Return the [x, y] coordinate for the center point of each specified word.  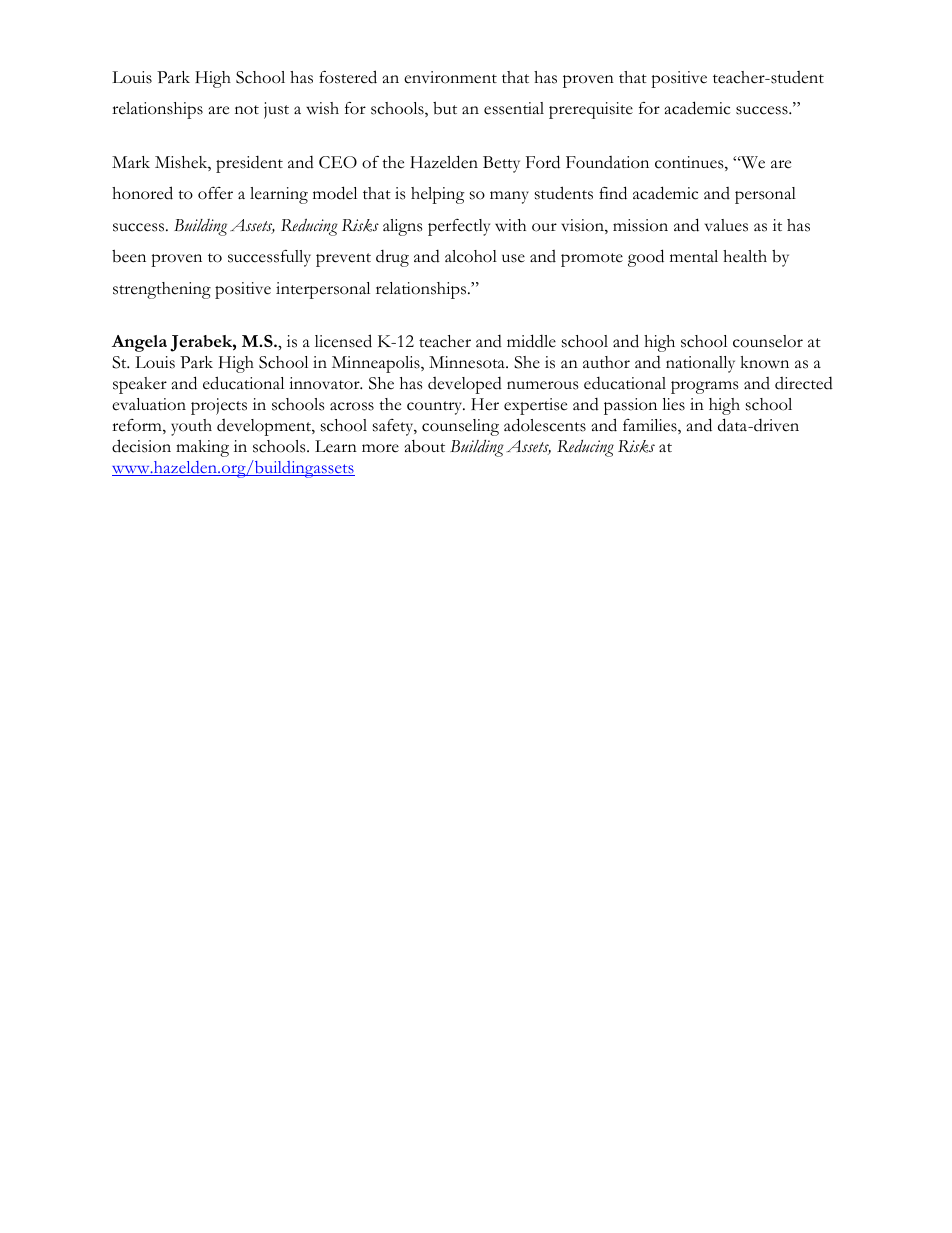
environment [450, 77]
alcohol [471, 256]
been [129, 256]
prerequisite [591, 110]
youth [191, 427]
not [247, 110]
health [745, 256]
